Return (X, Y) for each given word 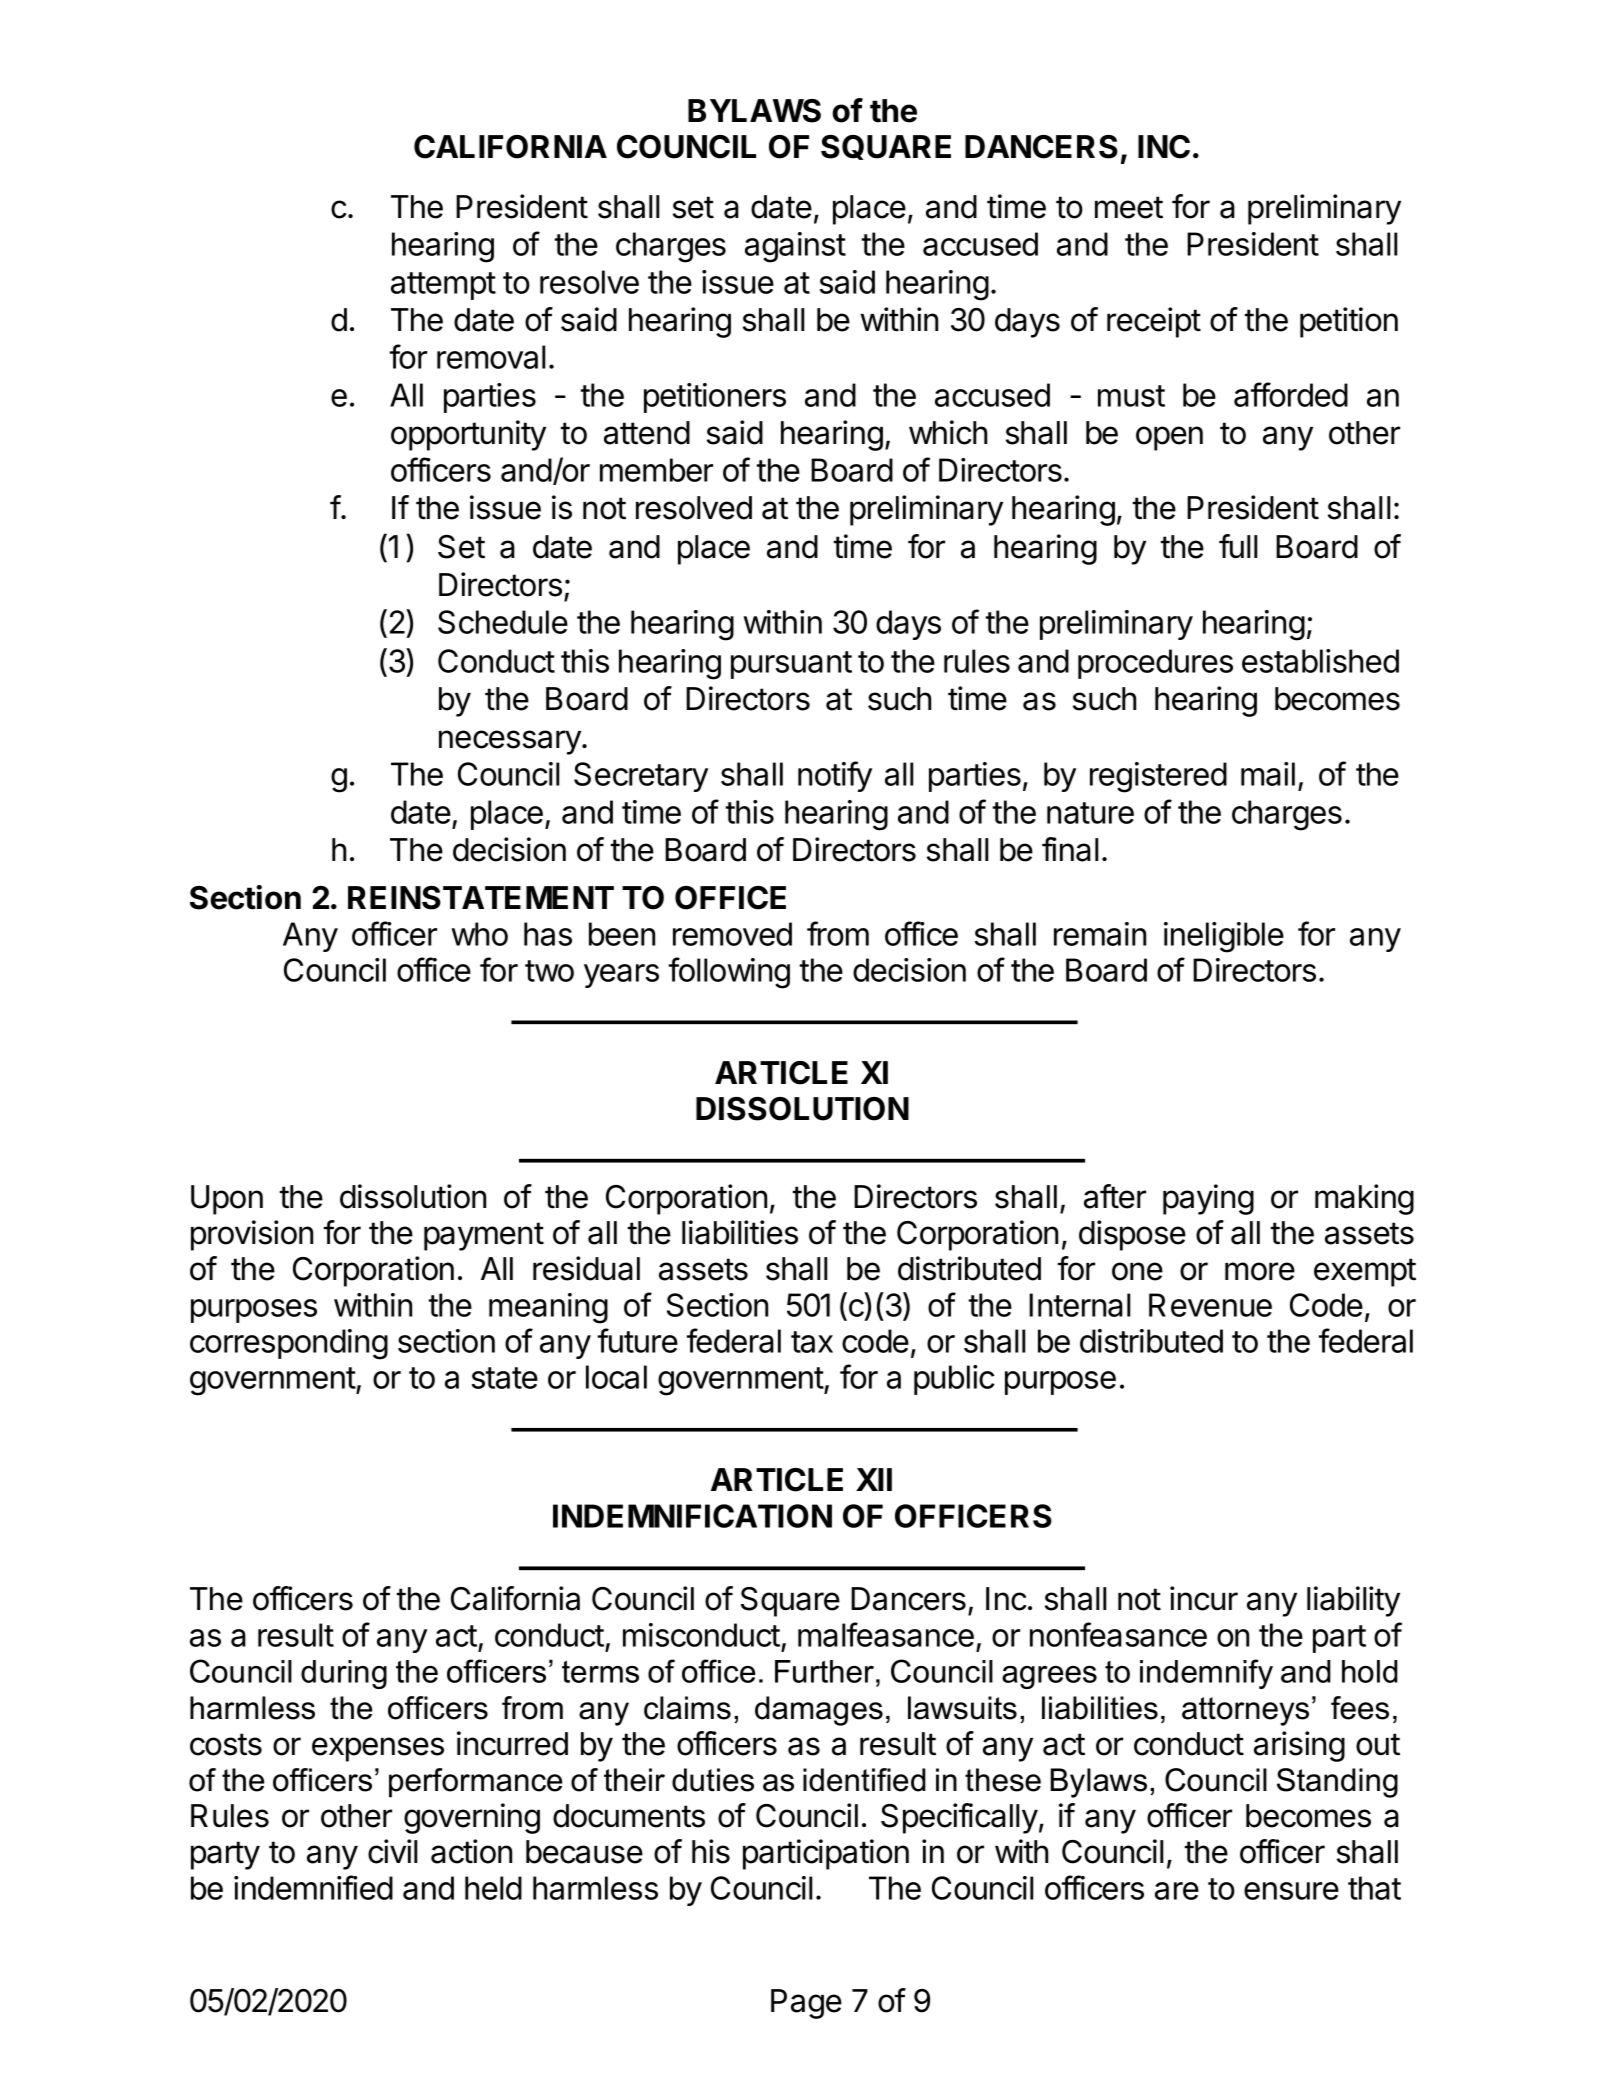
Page (806, 2004)
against (795, 247)
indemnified (313, 1887)
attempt (443, 286)
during (344, 1674)
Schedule (503, 622)
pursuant (791, 665)
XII (874, 1479)
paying (1208, 1199)
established (1320, 661)
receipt (1154, 322)
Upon (227, 1200)
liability (1353, 1601)
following (729, 973)
